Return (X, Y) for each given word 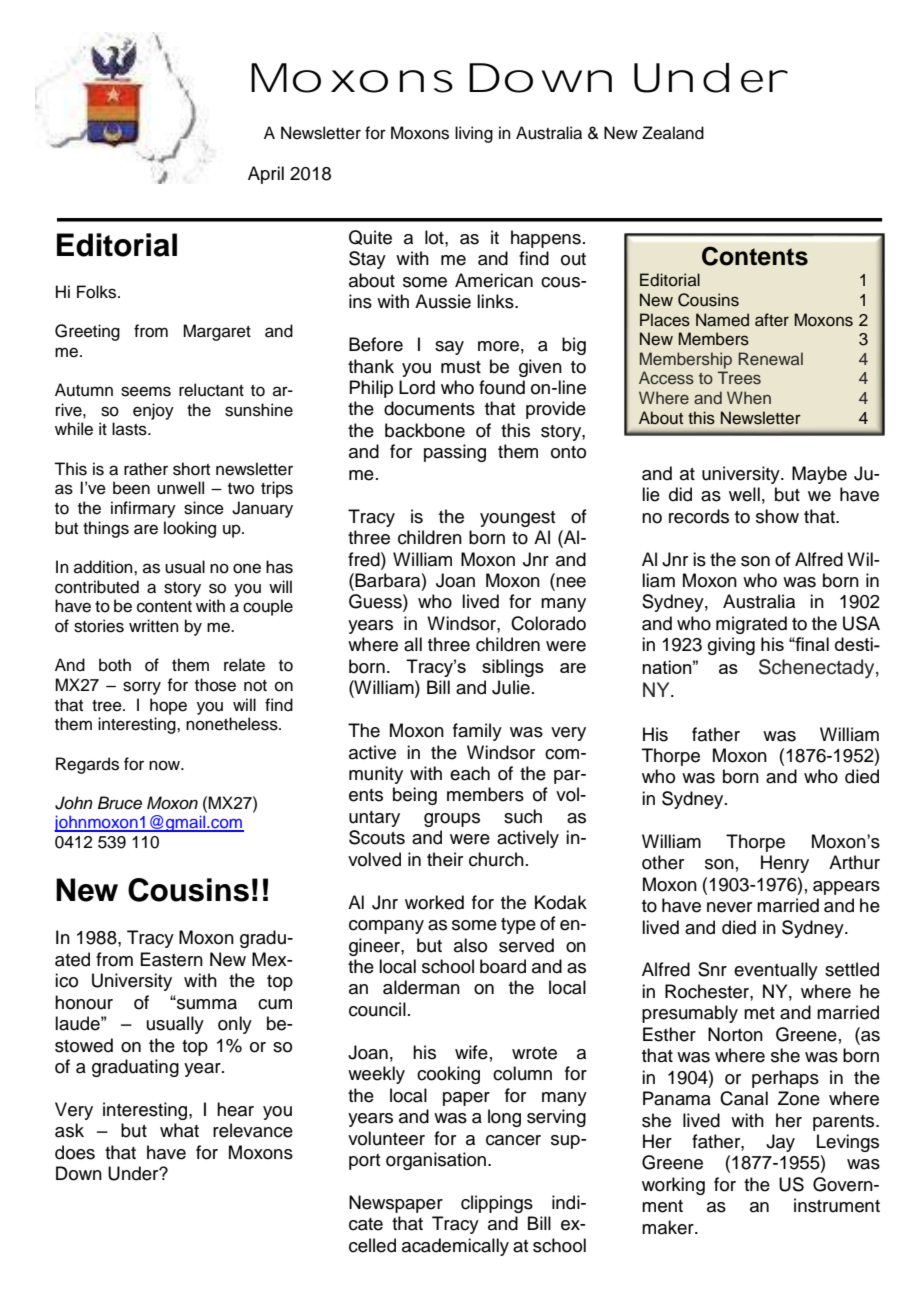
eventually (776, 971)
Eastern (171, 959)
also (470, 945)
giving (731, 646)
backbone (425, 430)
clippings (497, 1204)
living (474, 134)
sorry (142, 688)
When (749, 397)
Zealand (673, 133)
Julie (511, 687)
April (266, 175)
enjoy (153, 411)
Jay (780, 1143)
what (179, 1130)
